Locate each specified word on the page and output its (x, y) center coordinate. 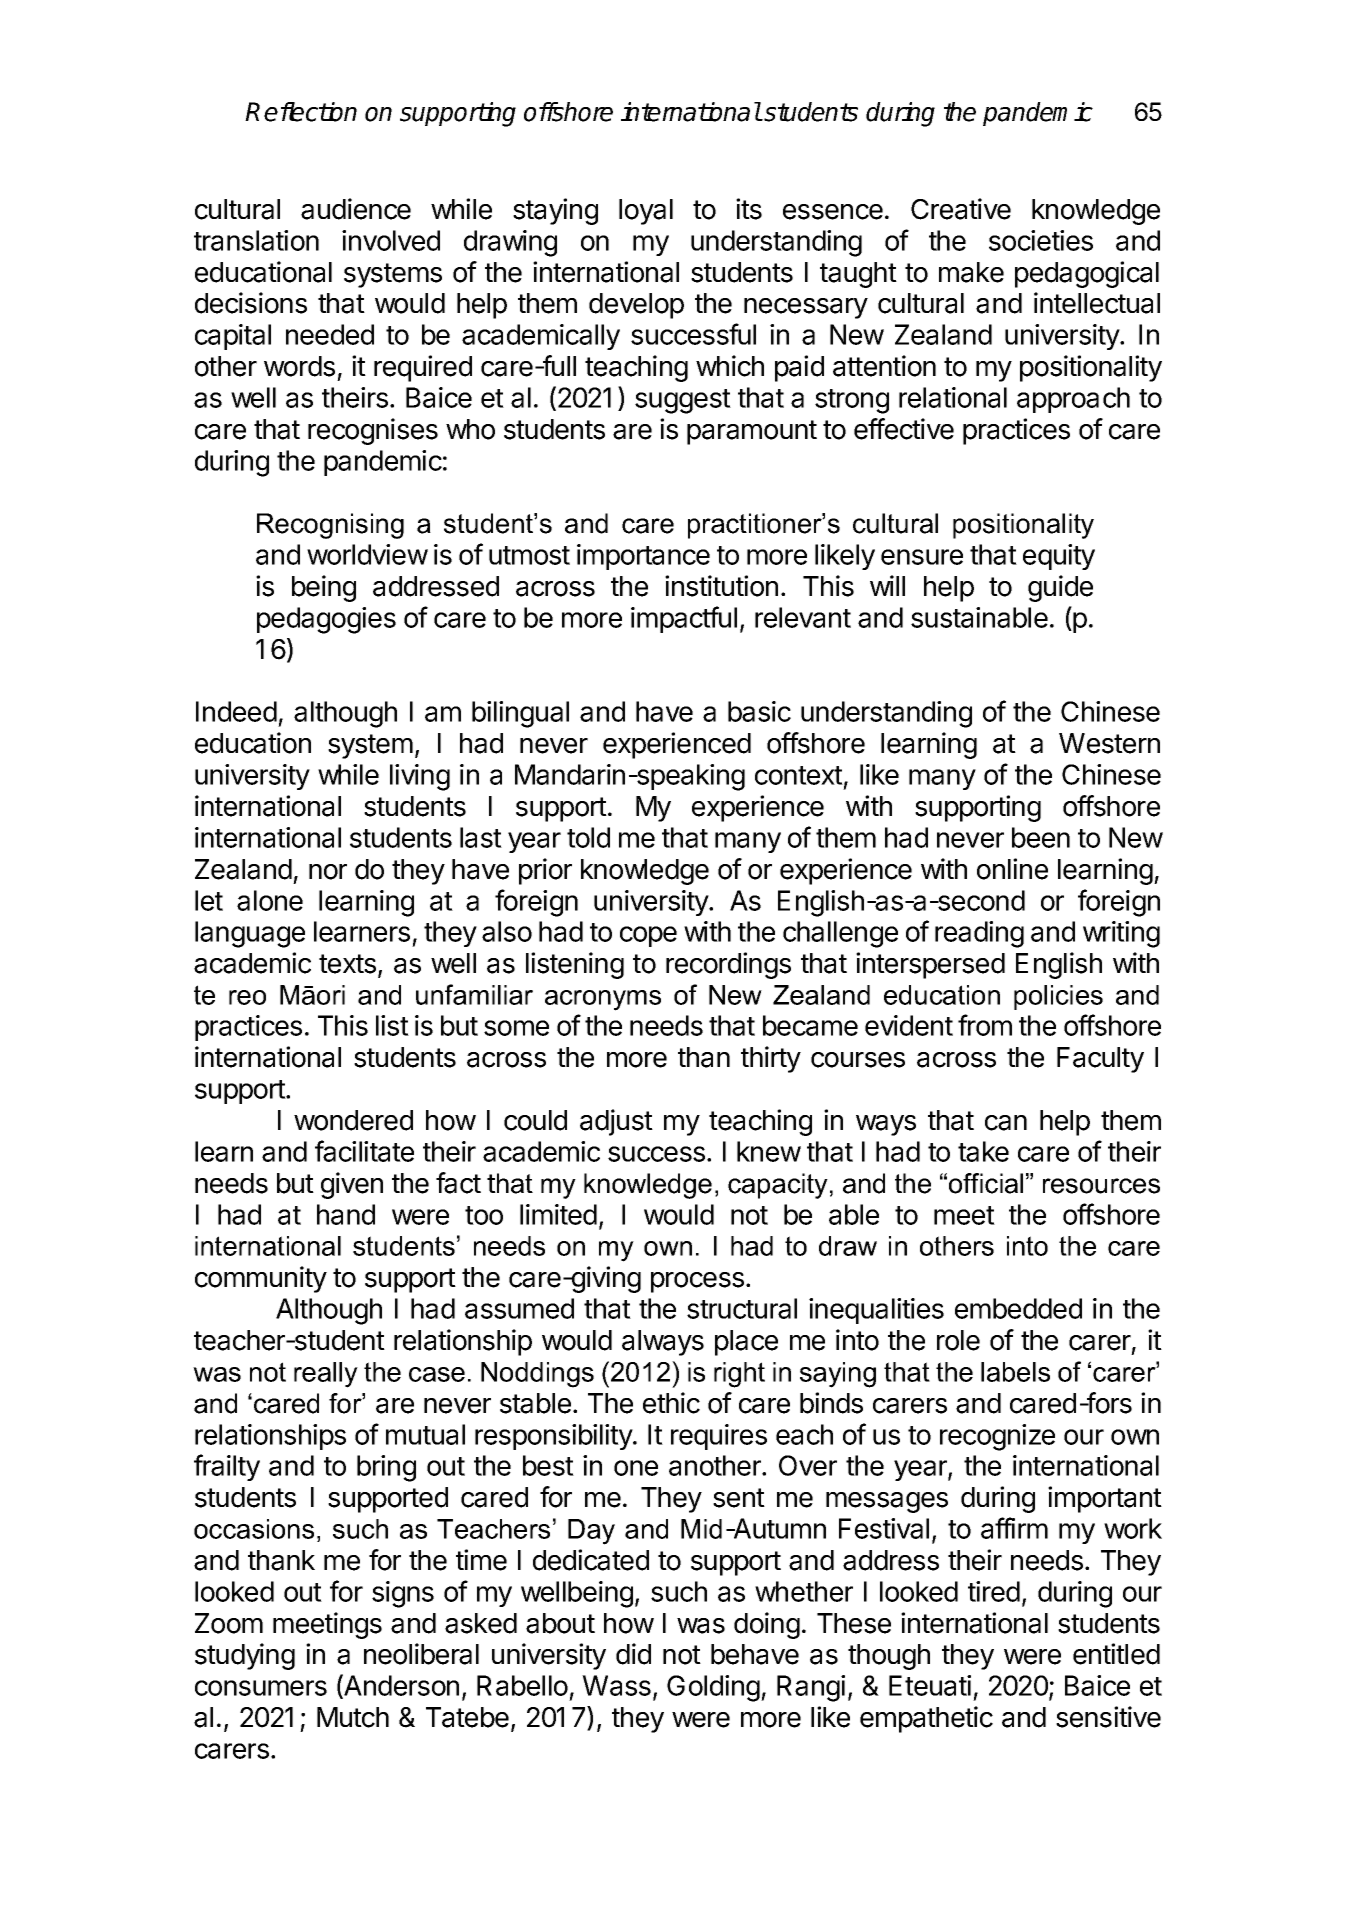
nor (328, 872)
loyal (646, 212)
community (261, 1279)
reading (979, 934)
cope (648, 936)
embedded (1018, 1308)
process (697, 1282)
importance (643, 557)
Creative (961, 209)
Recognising (330, 526)
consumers (261, 1688)
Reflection (301, 112)
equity (1059, 557)
